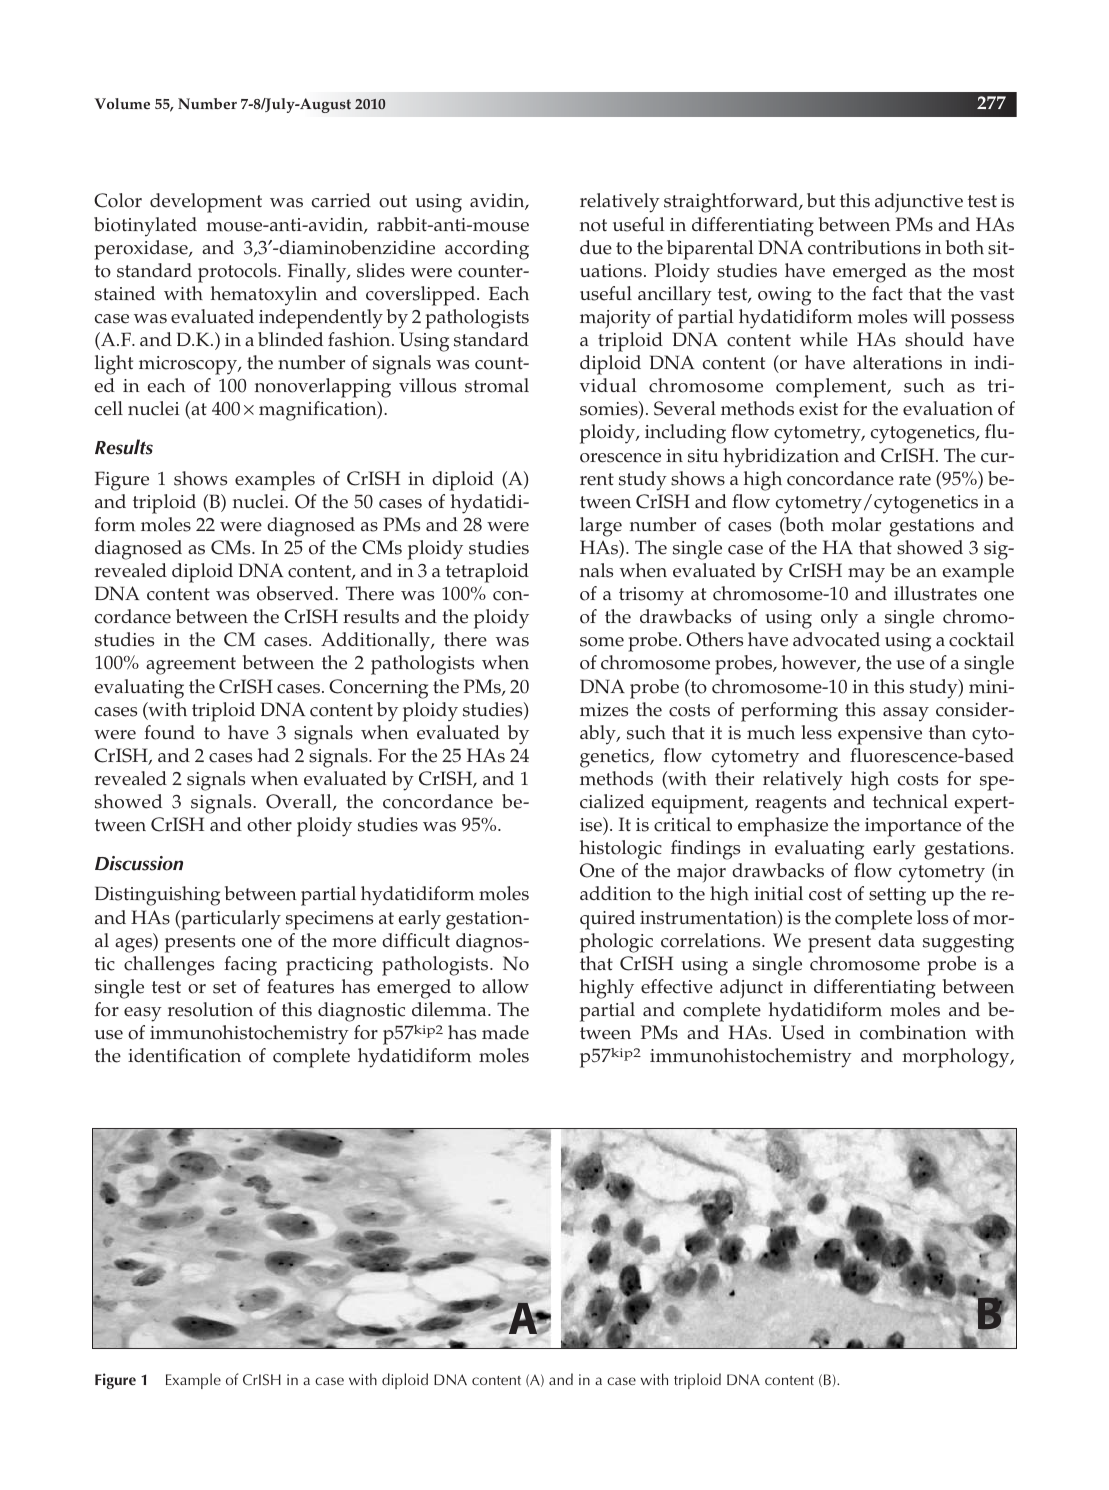 The width and height of the screenshot is (1109, 1490). Describe the element at coordinates (505, 1032) in the screenshot. I see `made` at that location.
